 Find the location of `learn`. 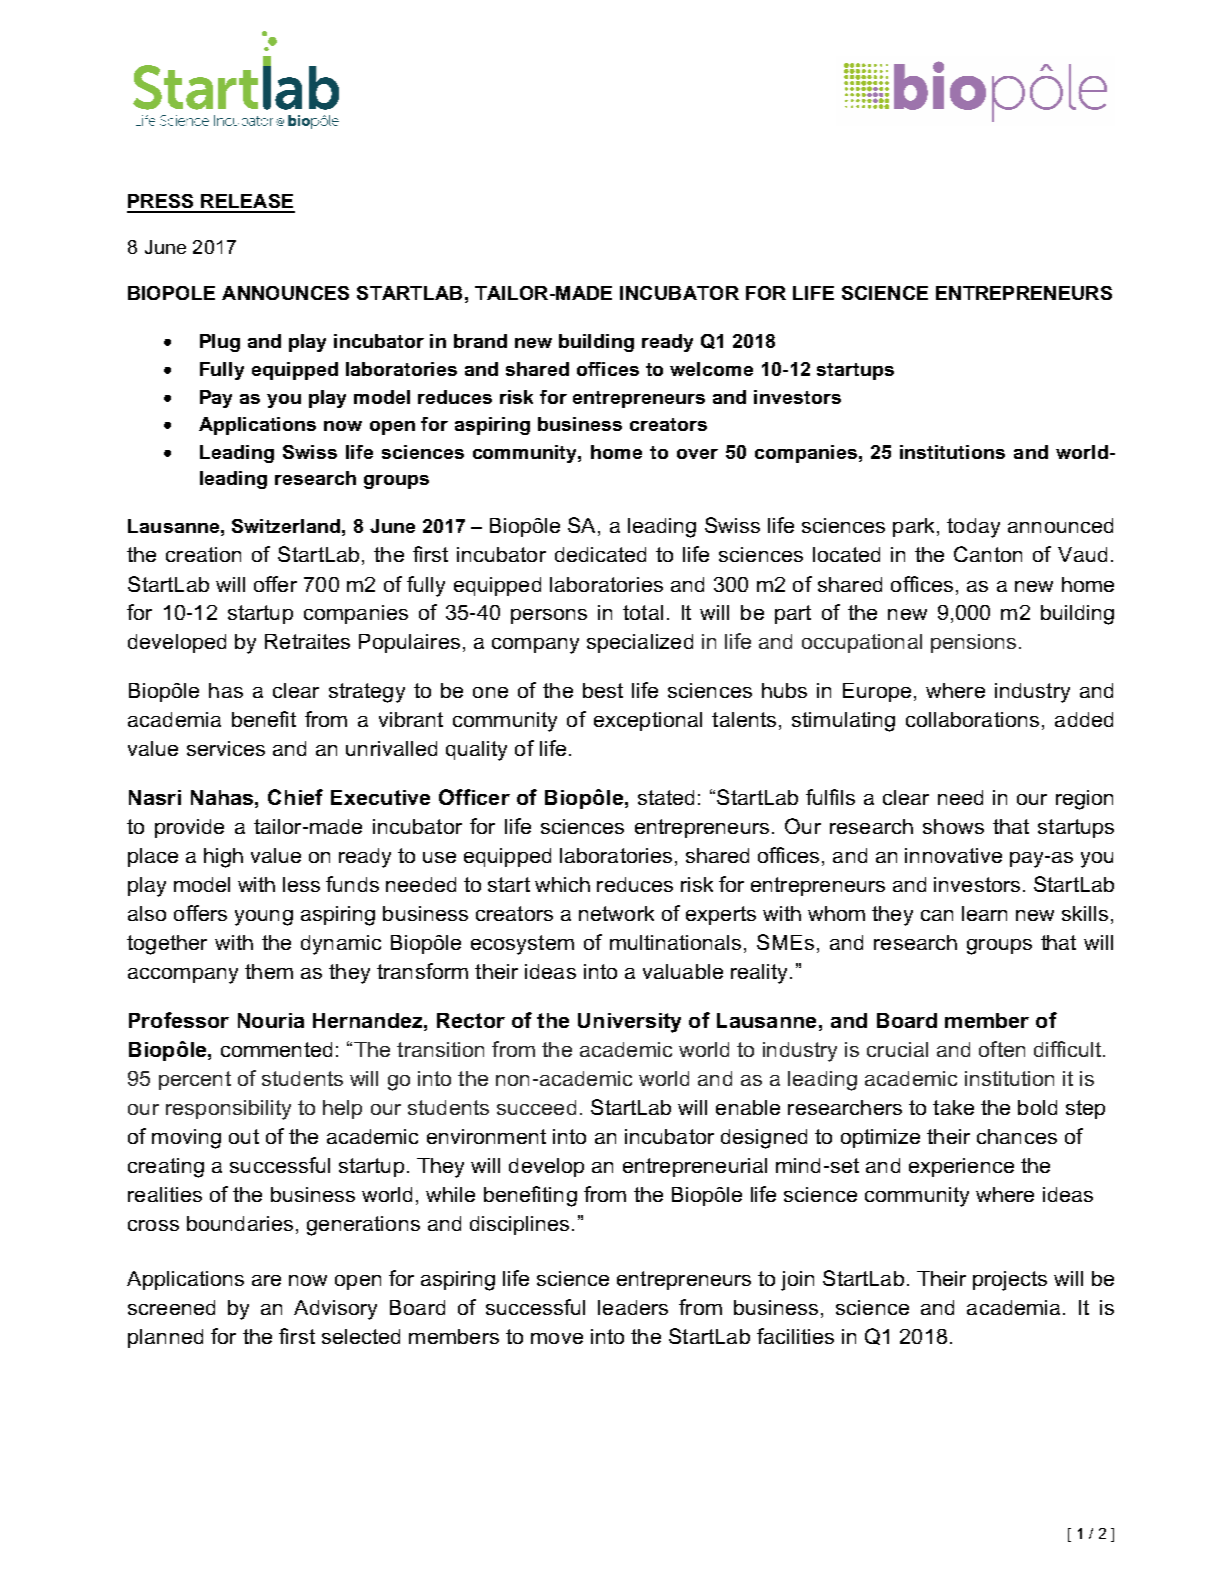

learn is located at coordinates (984, 913).
